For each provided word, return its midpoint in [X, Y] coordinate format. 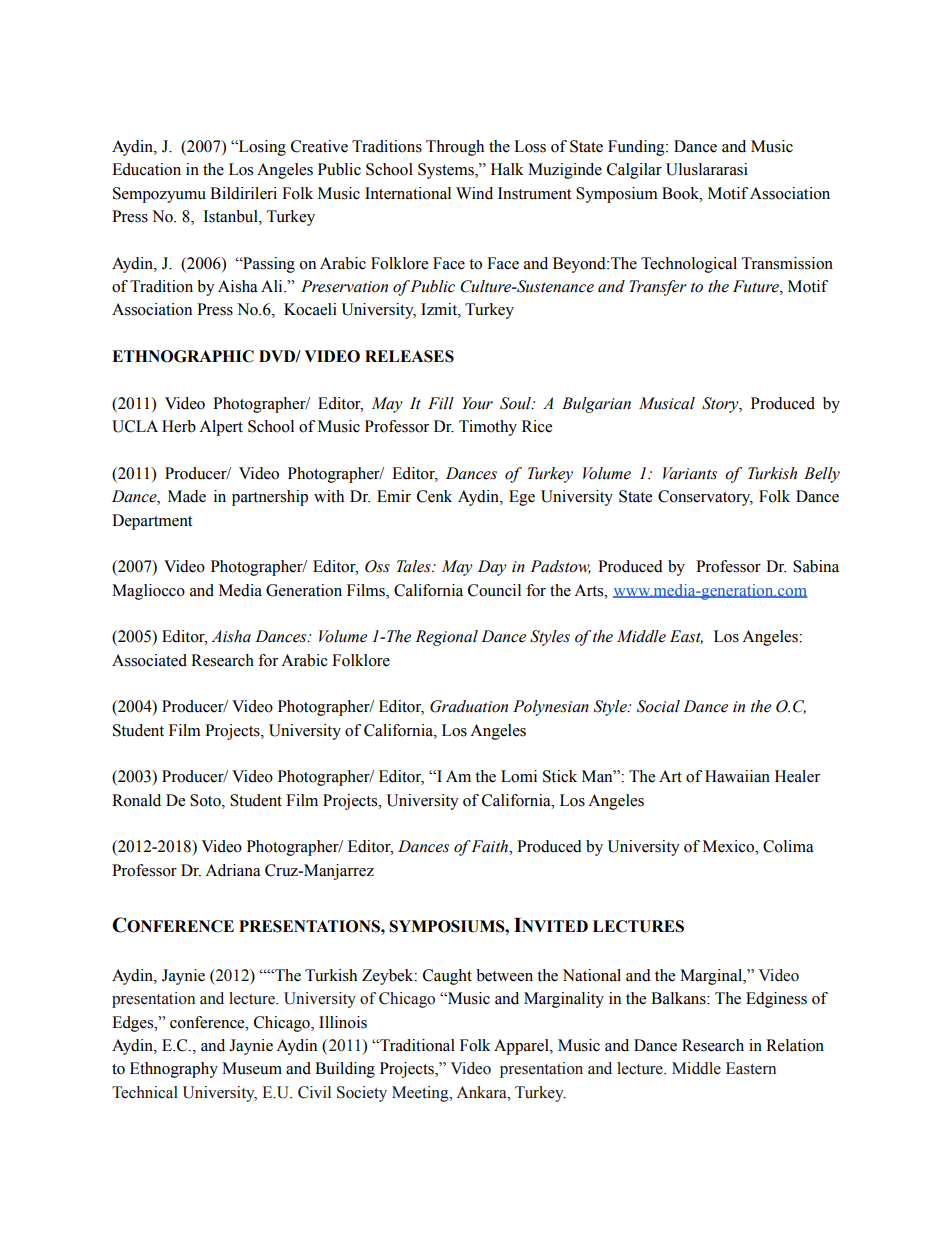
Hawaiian [737, 776]
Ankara [482, 1092]
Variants [690, 473]
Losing [261, 148]
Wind [474, 193]
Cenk [434, 496]
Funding [637, 148]
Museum [252, 1068]
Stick [560, 776]
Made [187, 496]
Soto [206, 800]
